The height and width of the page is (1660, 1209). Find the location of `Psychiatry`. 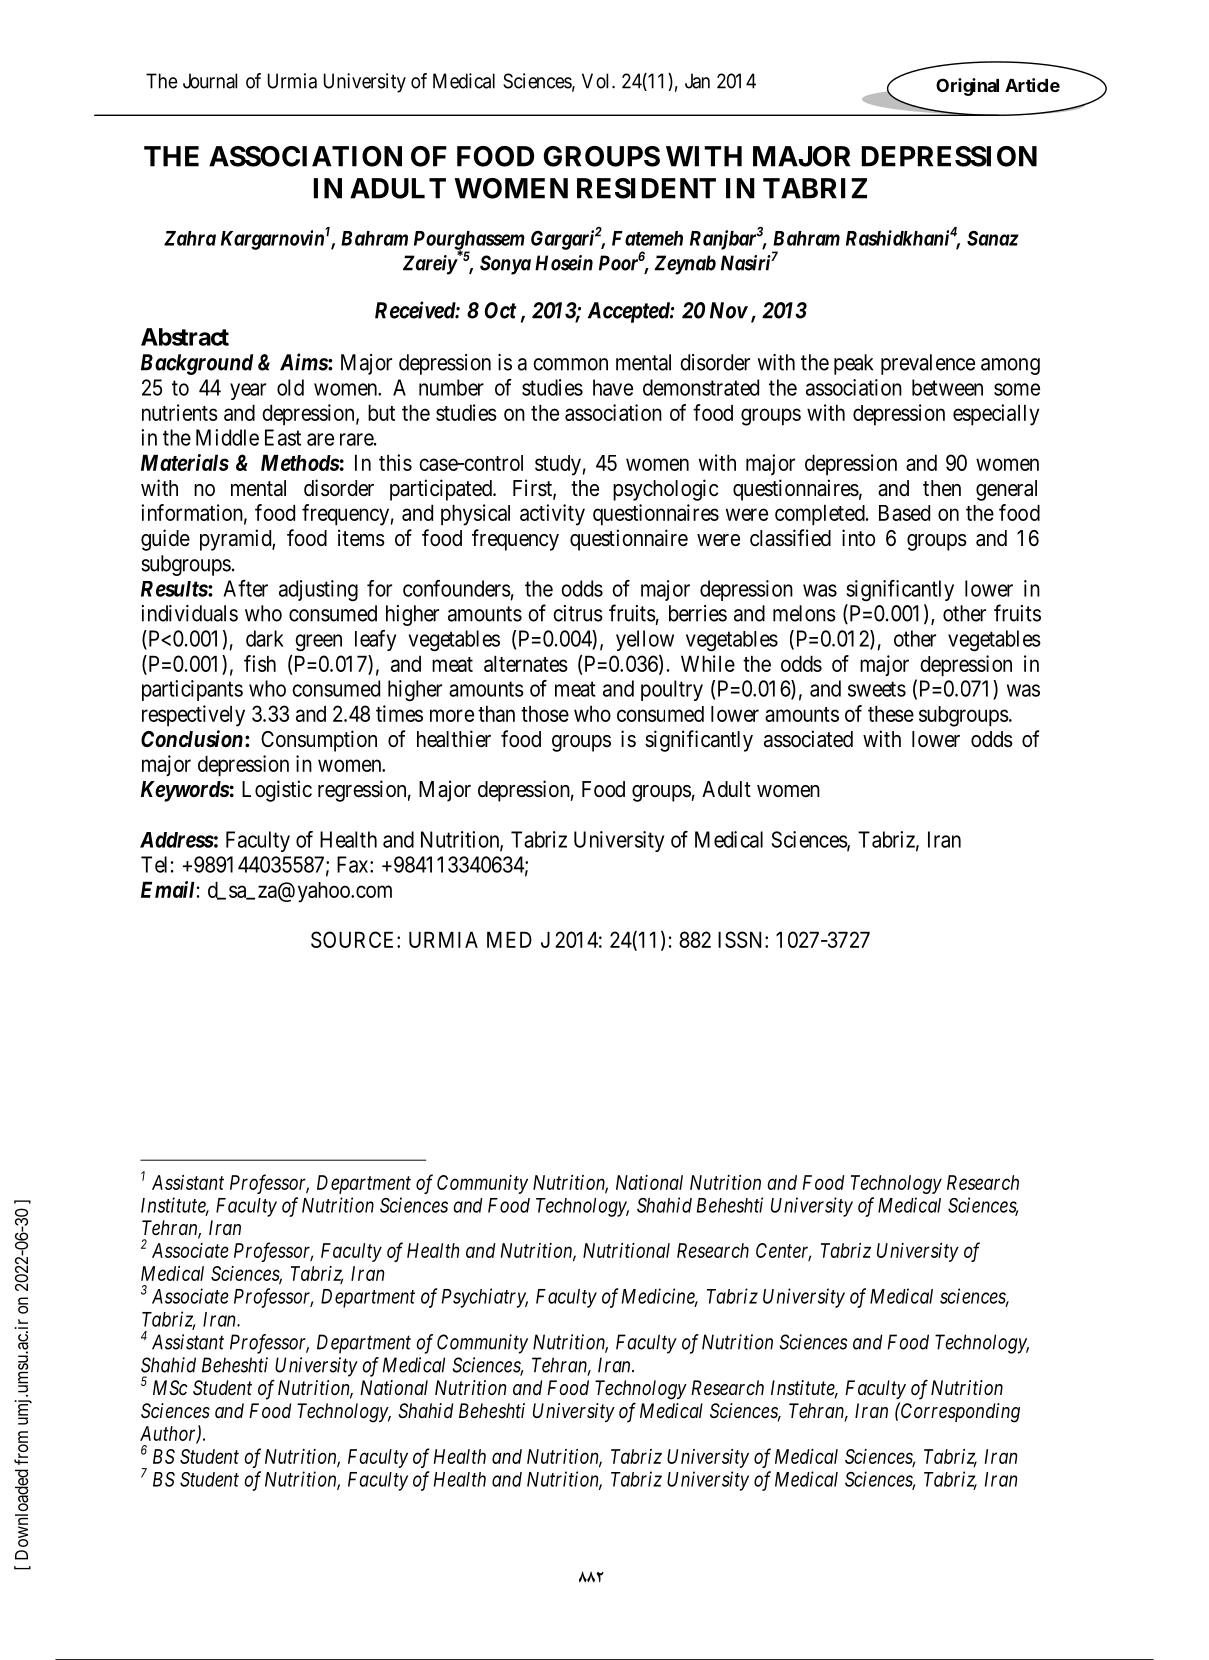

Psychiatry is located at coordinates (485, 1298).
